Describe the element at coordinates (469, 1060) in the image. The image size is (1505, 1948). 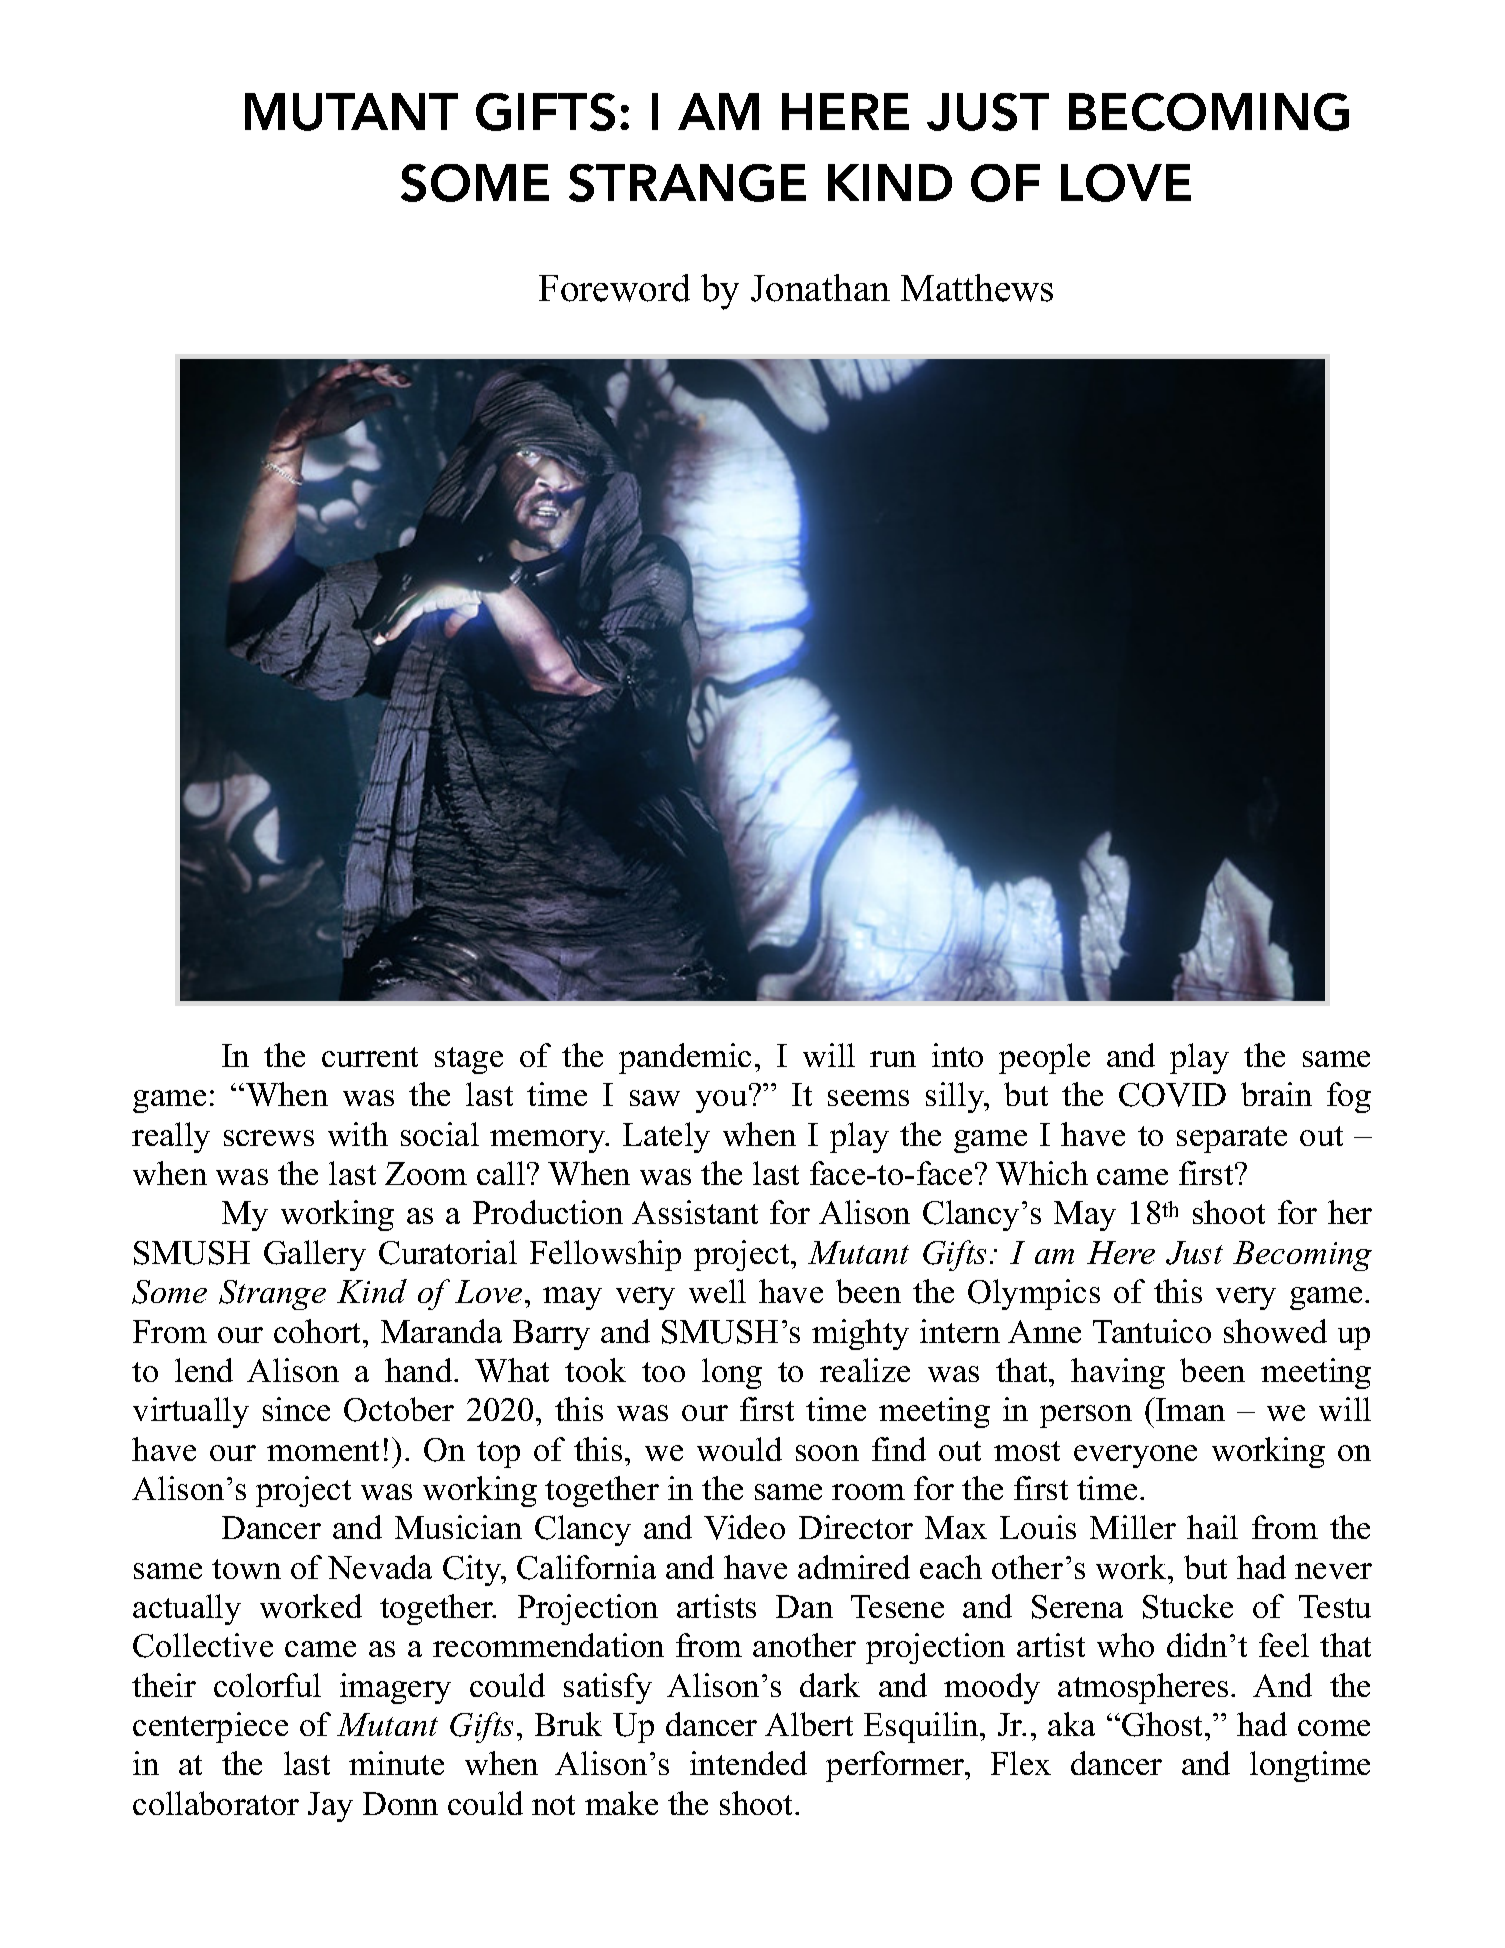
I see `stage` at that location.
